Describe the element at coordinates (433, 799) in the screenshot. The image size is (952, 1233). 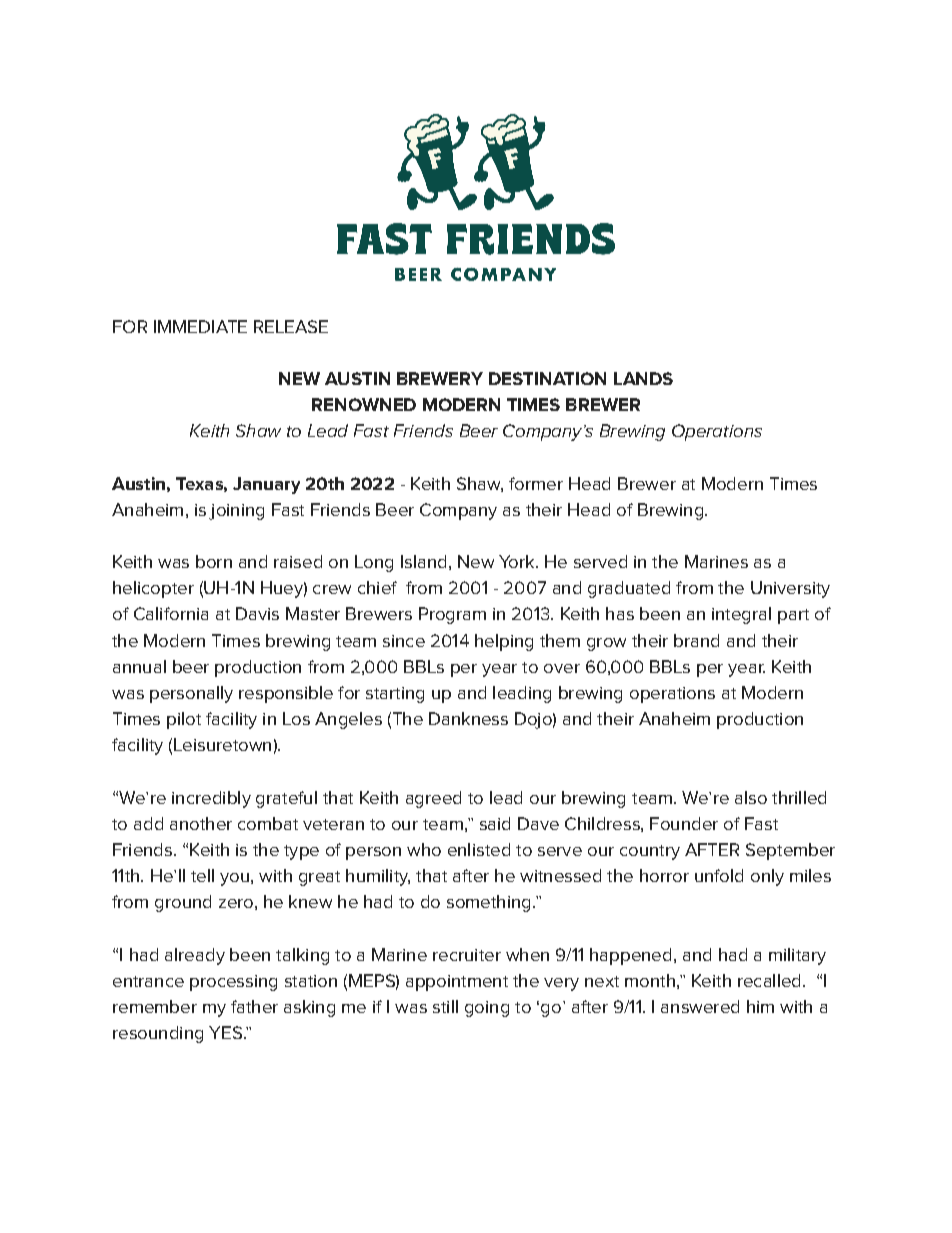
I see `agreed` at that location.
